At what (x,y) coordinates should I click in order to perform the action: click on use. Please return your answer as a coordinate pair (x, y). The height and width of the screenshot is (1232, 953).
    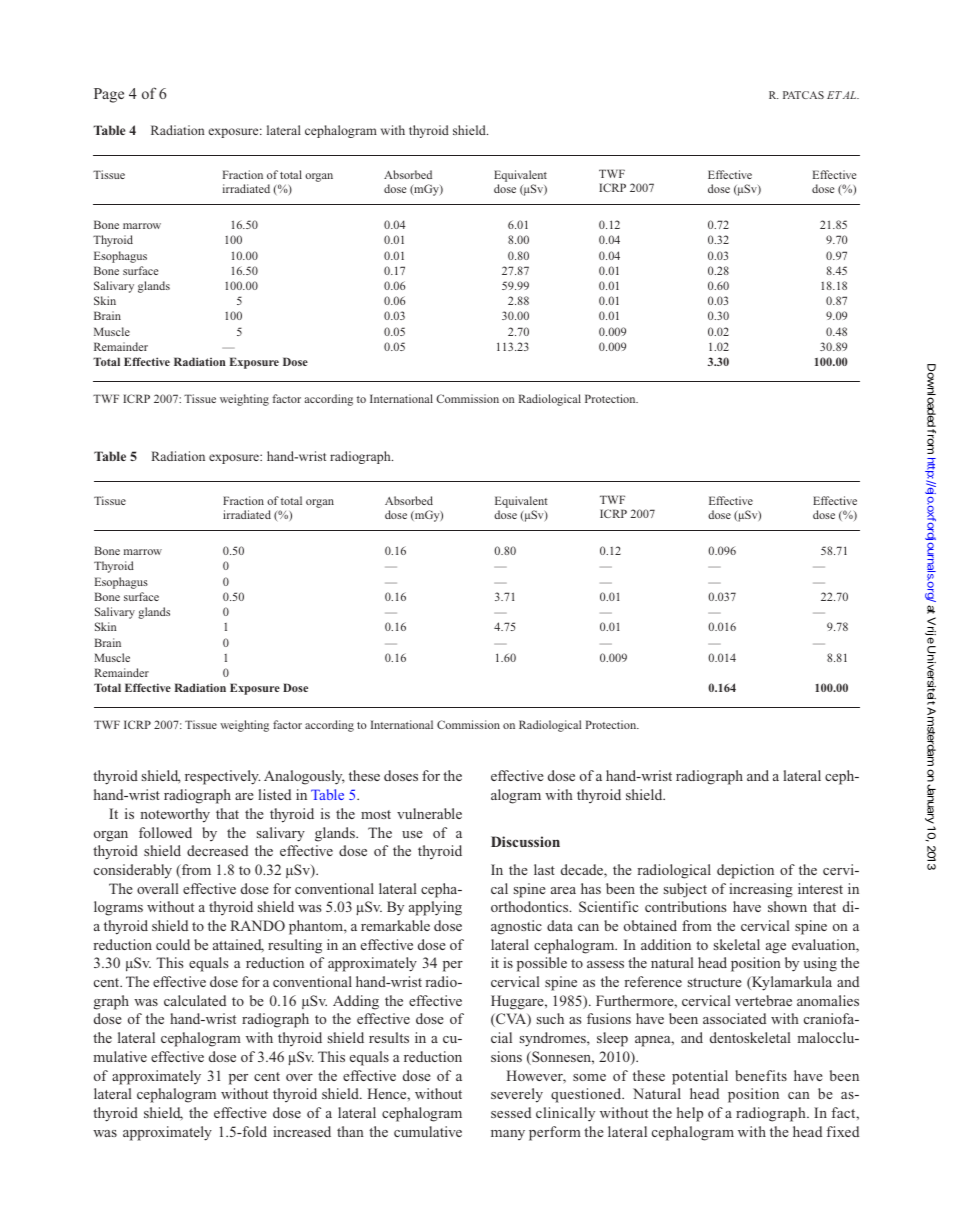
    Looking at the image, I should click on (412, 834).
